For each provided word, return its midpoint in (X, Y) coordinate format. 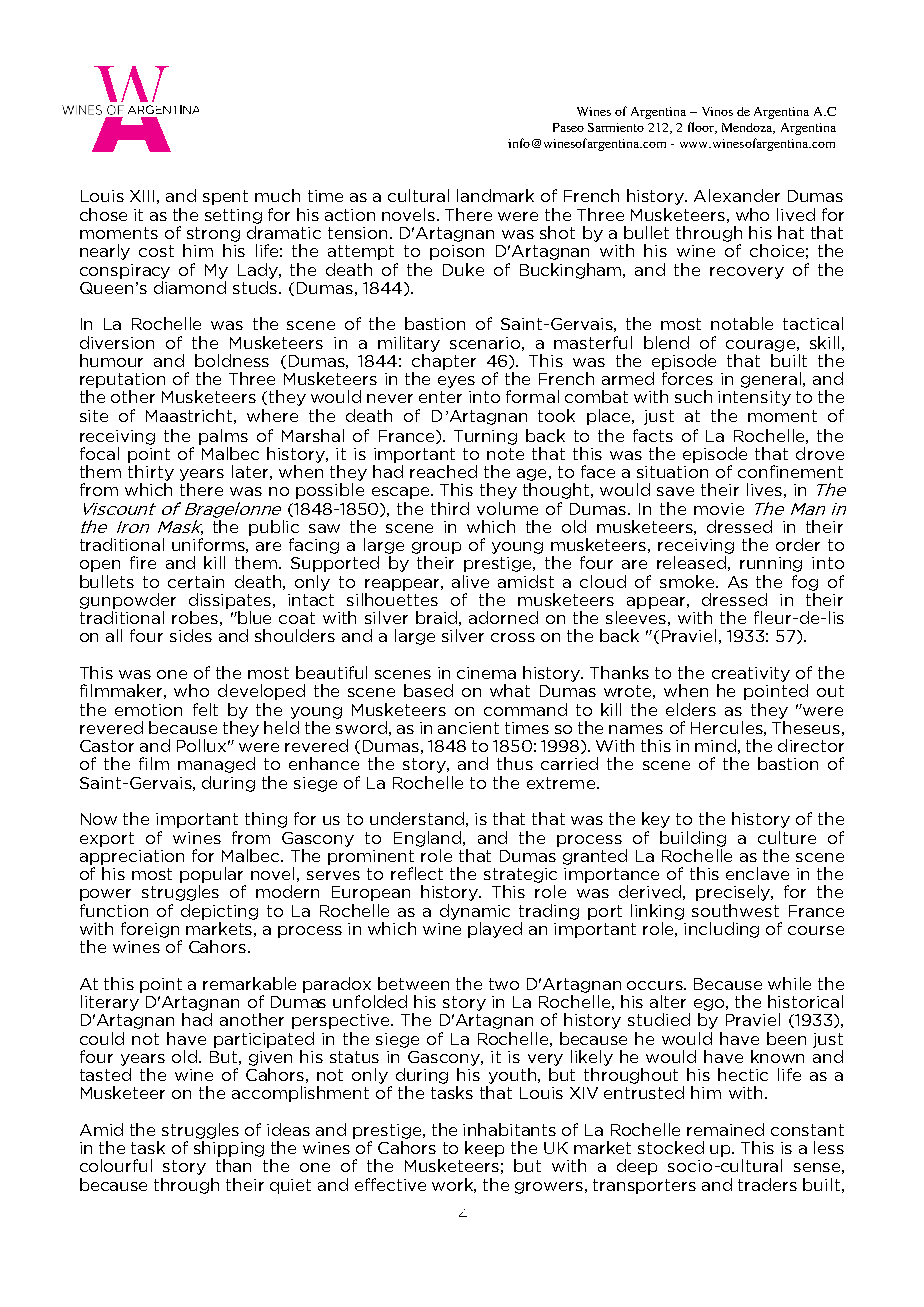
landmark (495, 195)
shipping (229, 1149)
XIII (142, 196)
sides (191, 635)
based (428, 690)
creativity (751, 674)
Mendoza (748, 128)
